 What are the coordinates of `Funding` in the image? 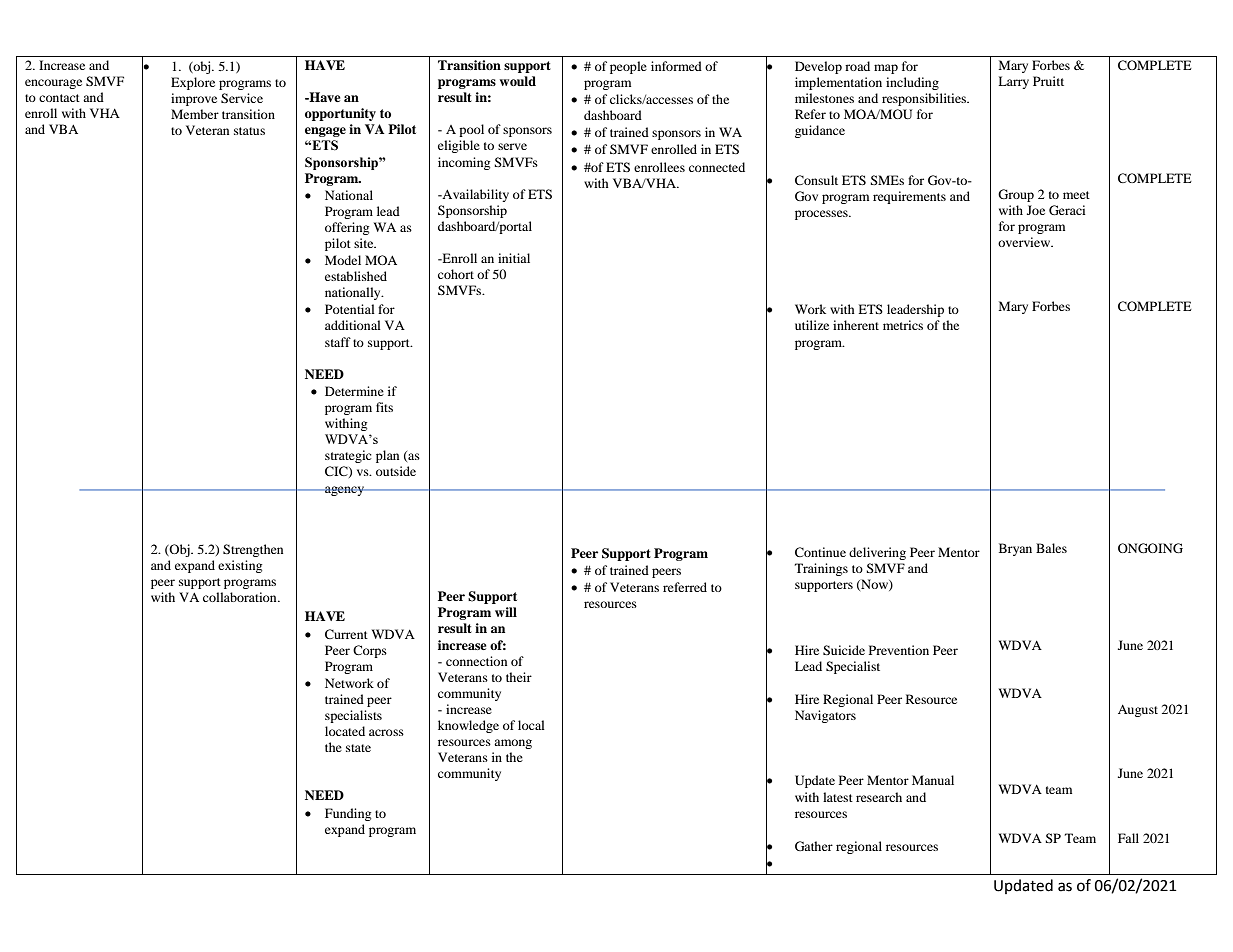 It's located at (348, 814).
